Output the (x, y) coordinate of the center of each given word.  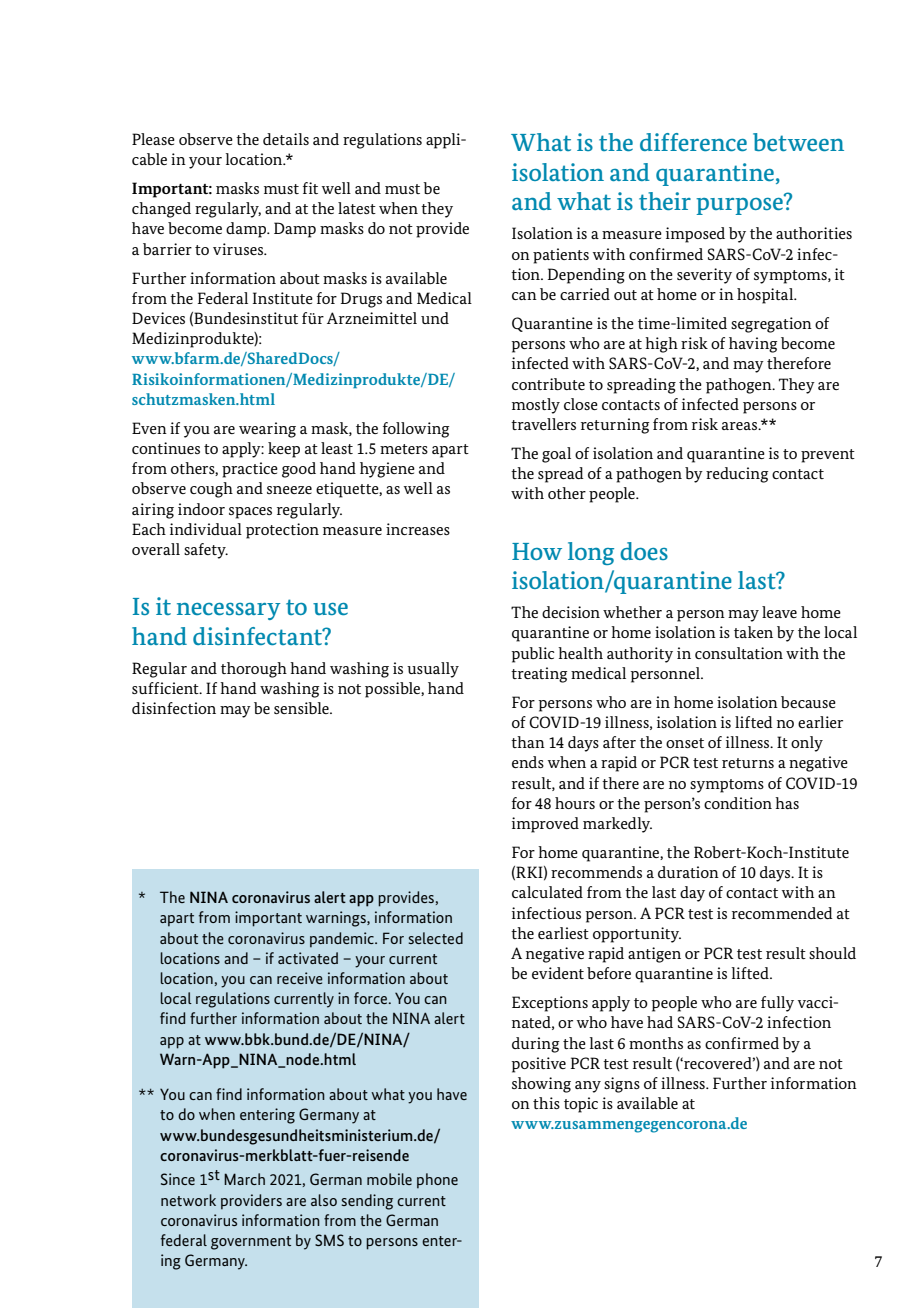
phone (437, 1181)
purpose (740, 205)
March (244, 1179)
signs (622, 1085)
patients (561, 256)
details (286, 139)
